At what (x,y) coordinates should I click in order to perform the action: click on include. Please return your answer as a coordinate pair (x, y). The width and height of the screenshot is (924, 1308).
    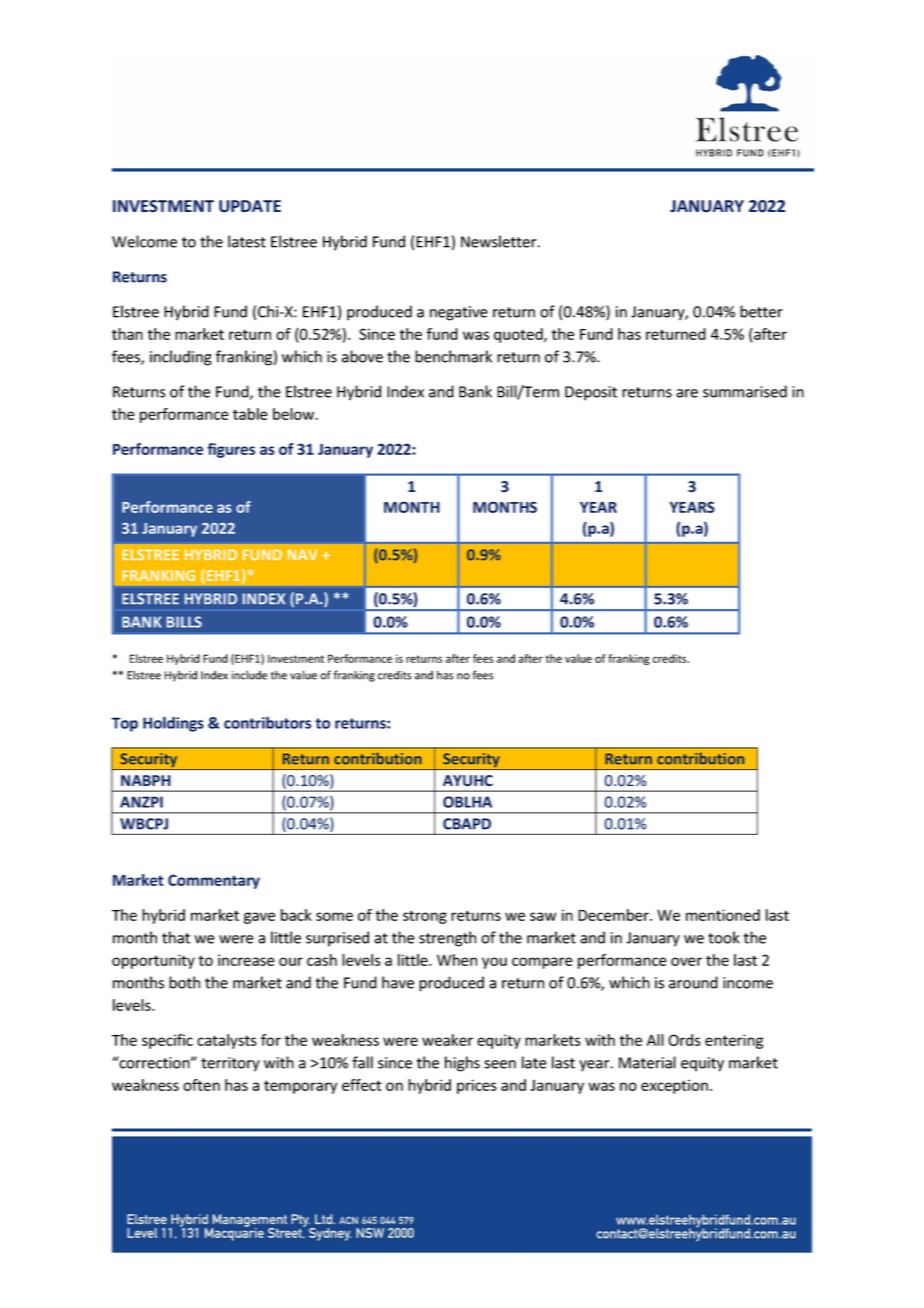
    Looking at the image, I should click on (249, 675).
